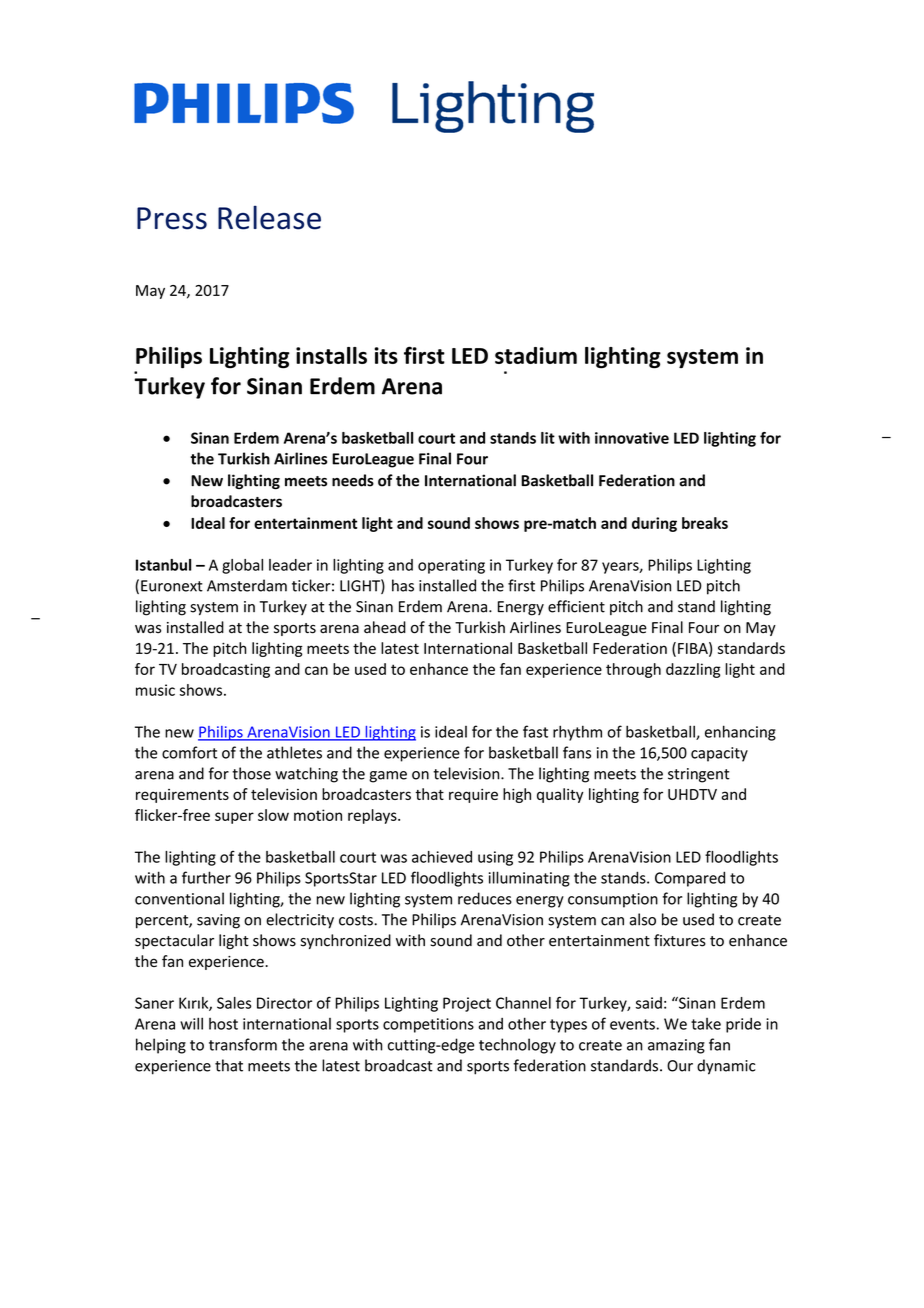 This screenshot has height=1308, width=924. Describe the element at coordinates (247, 585) in the screenshot. I see `Amsterdam` at that location.
